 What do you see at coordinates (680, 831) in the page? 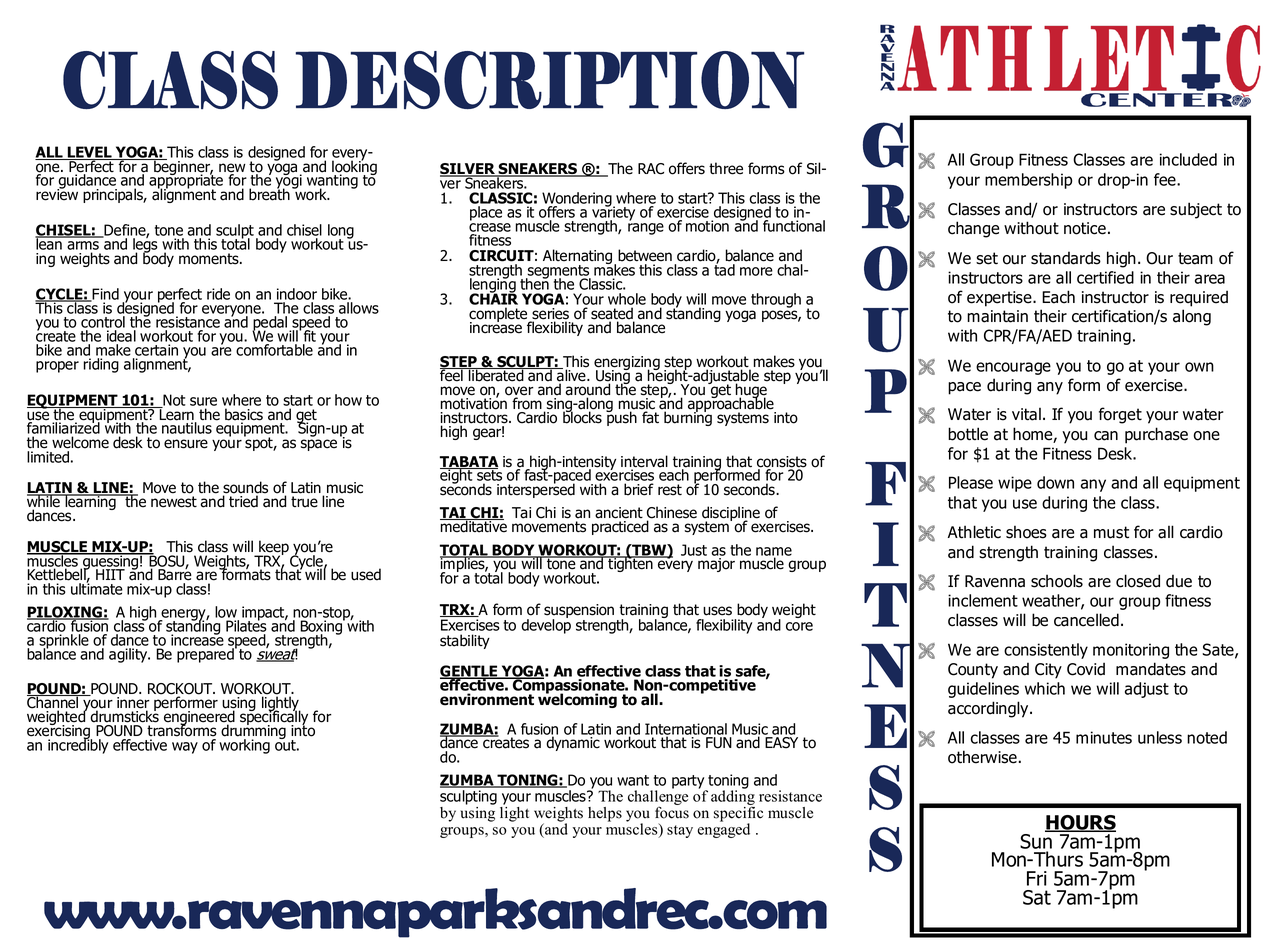
I see `stay` at bounding box center [680, 831].
